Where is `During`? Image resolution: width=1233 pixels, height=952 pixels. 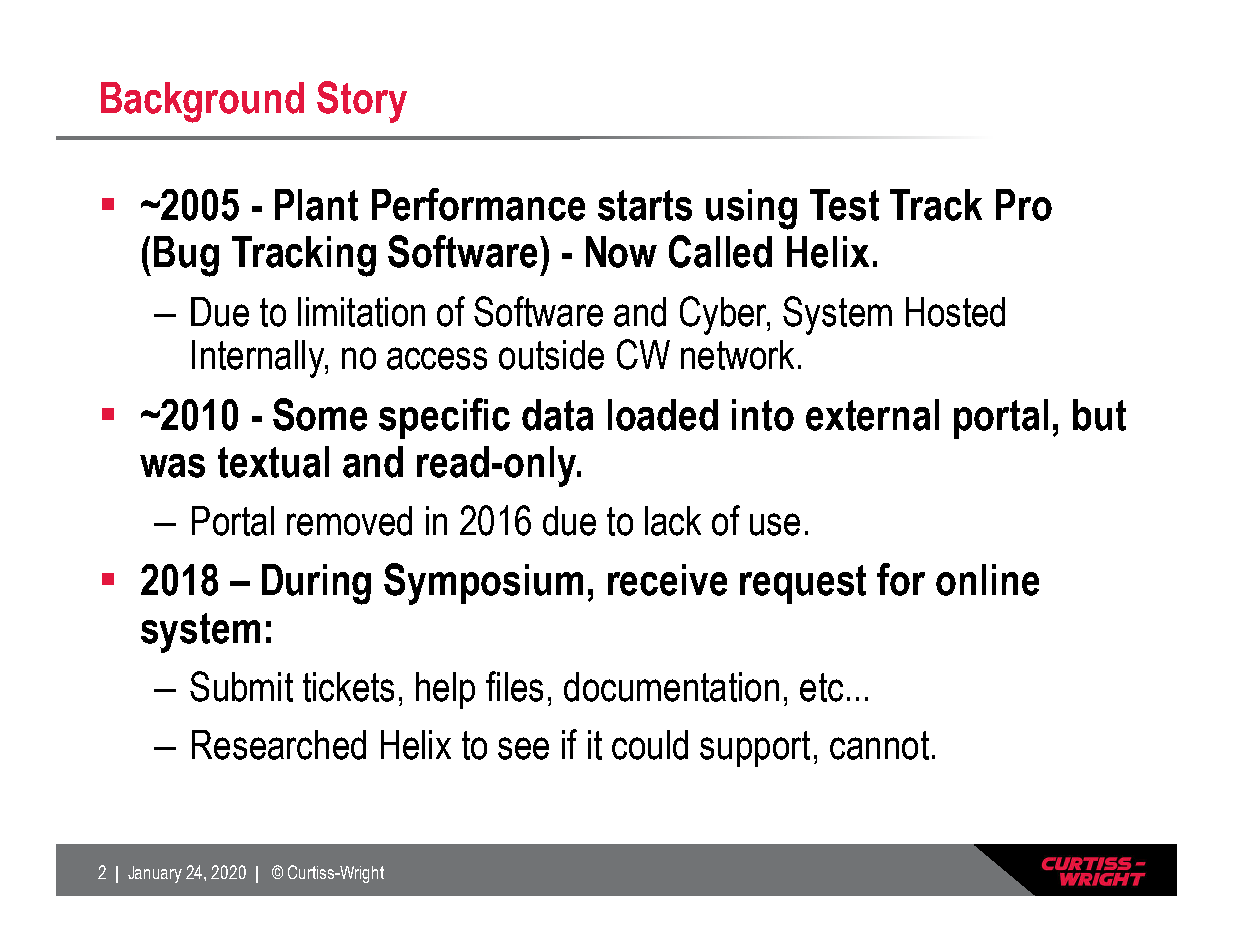
During is located at coordinates (316, 584).
